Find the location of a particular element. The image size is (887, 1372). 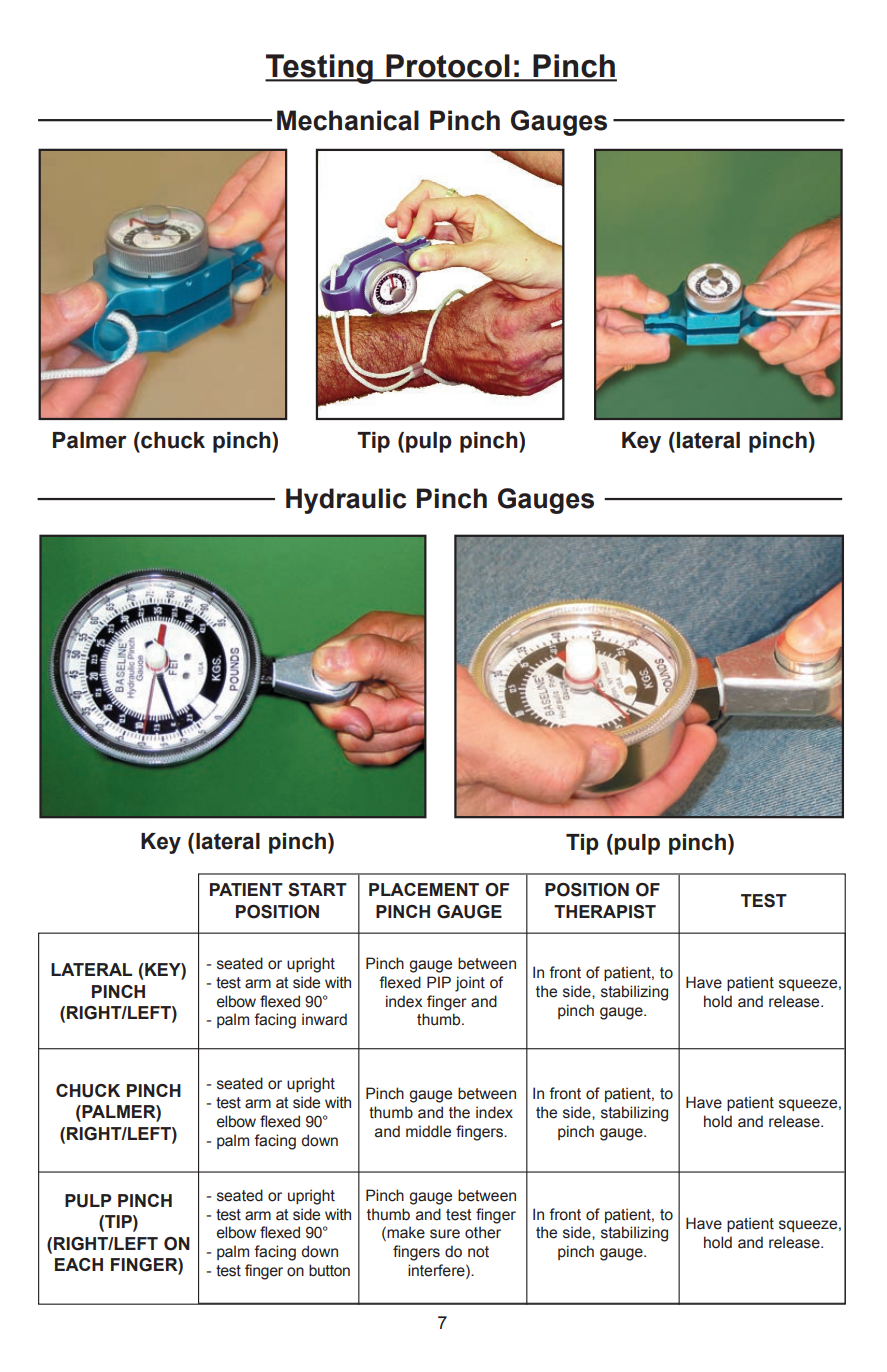

PLACEMENT is located at coordinates (424, 889).
